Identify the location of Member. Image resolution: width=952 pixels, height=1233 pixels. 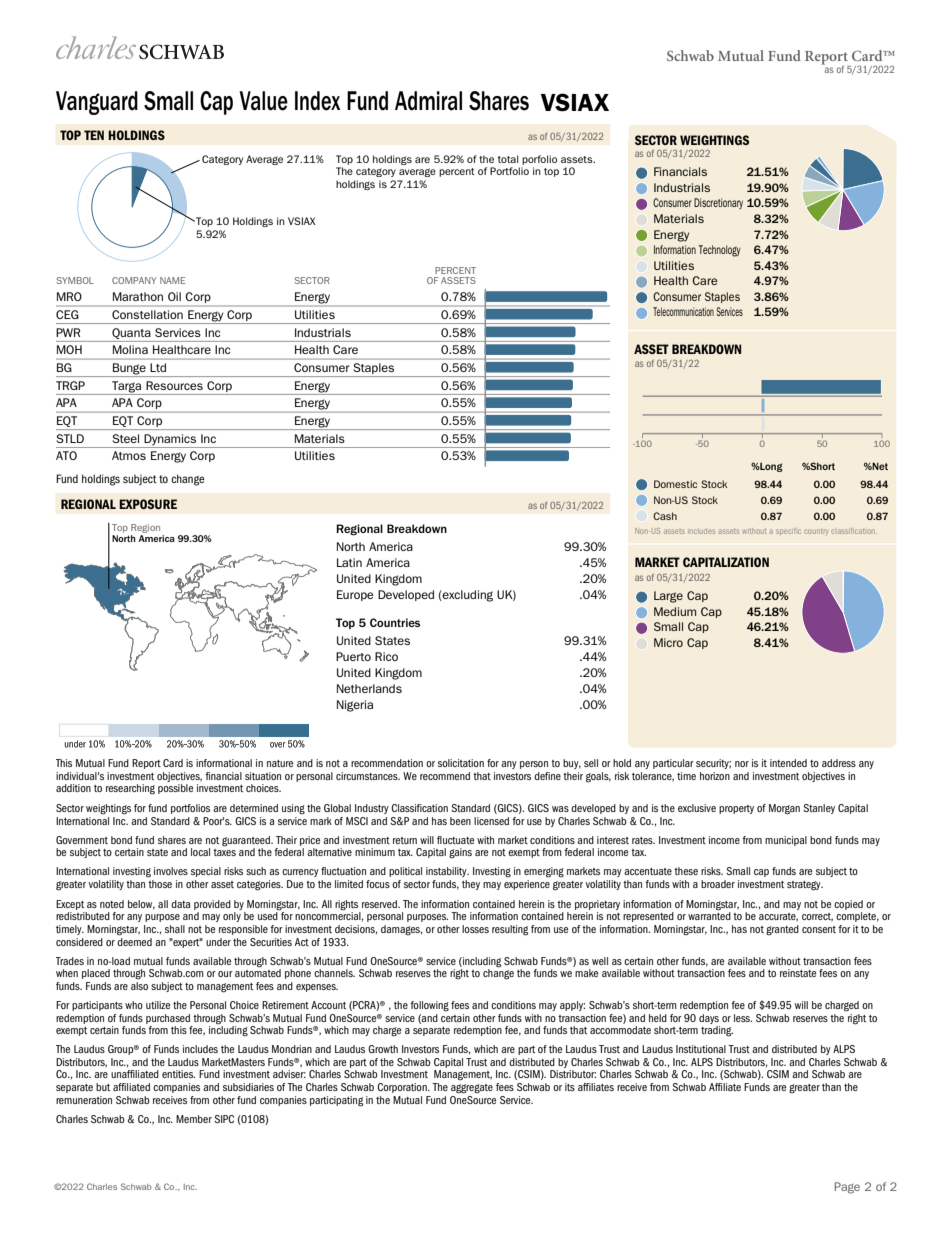
(194, 1119).
